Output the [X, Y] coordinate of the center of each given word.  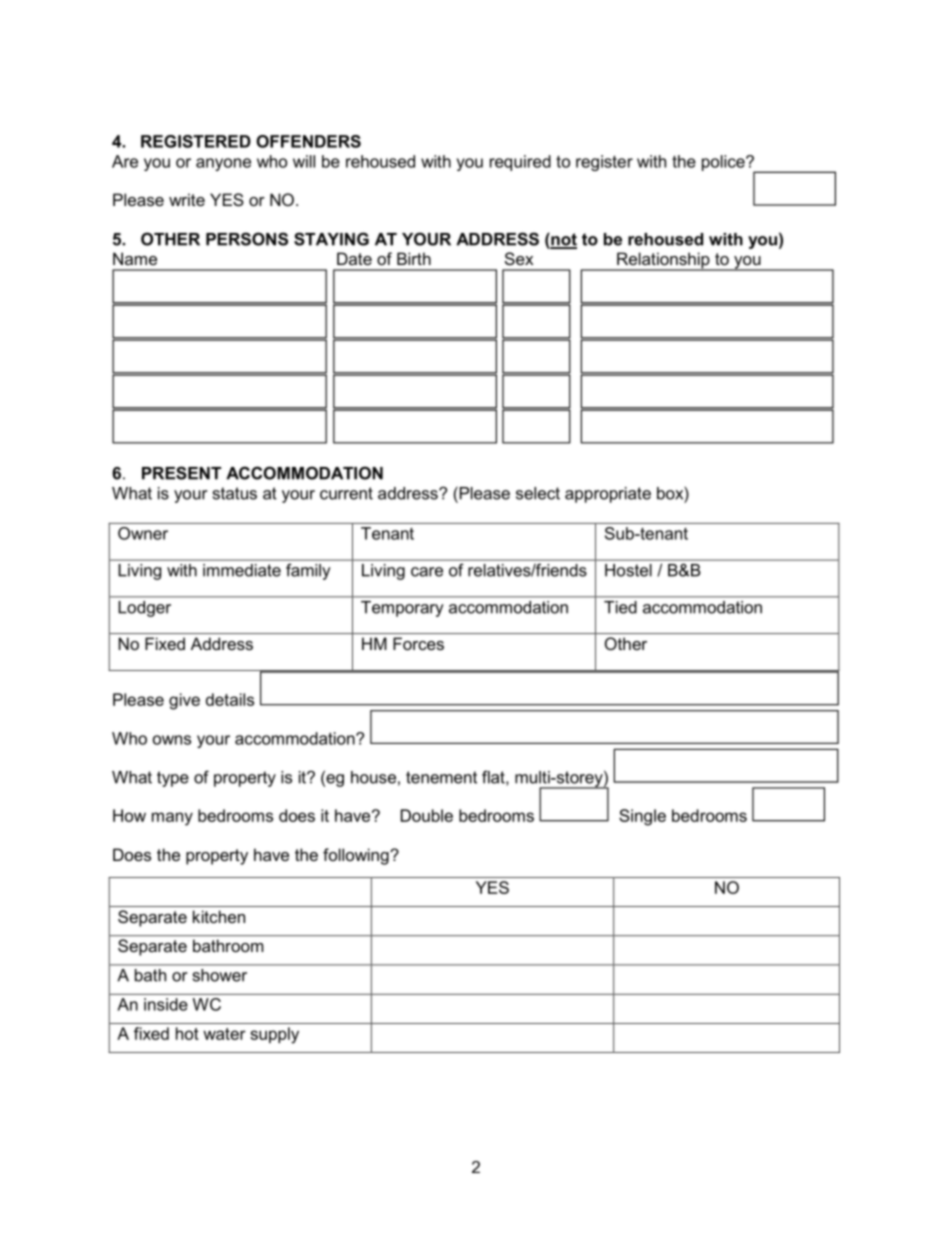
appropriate [608, 495]
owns [172, 740]
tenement [441, 777]
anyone [223, 164]
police [724, 163]
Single [642, 817]
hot [187, 1033]
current [346, 493]
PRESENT [181, 473]
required [520, 163]
